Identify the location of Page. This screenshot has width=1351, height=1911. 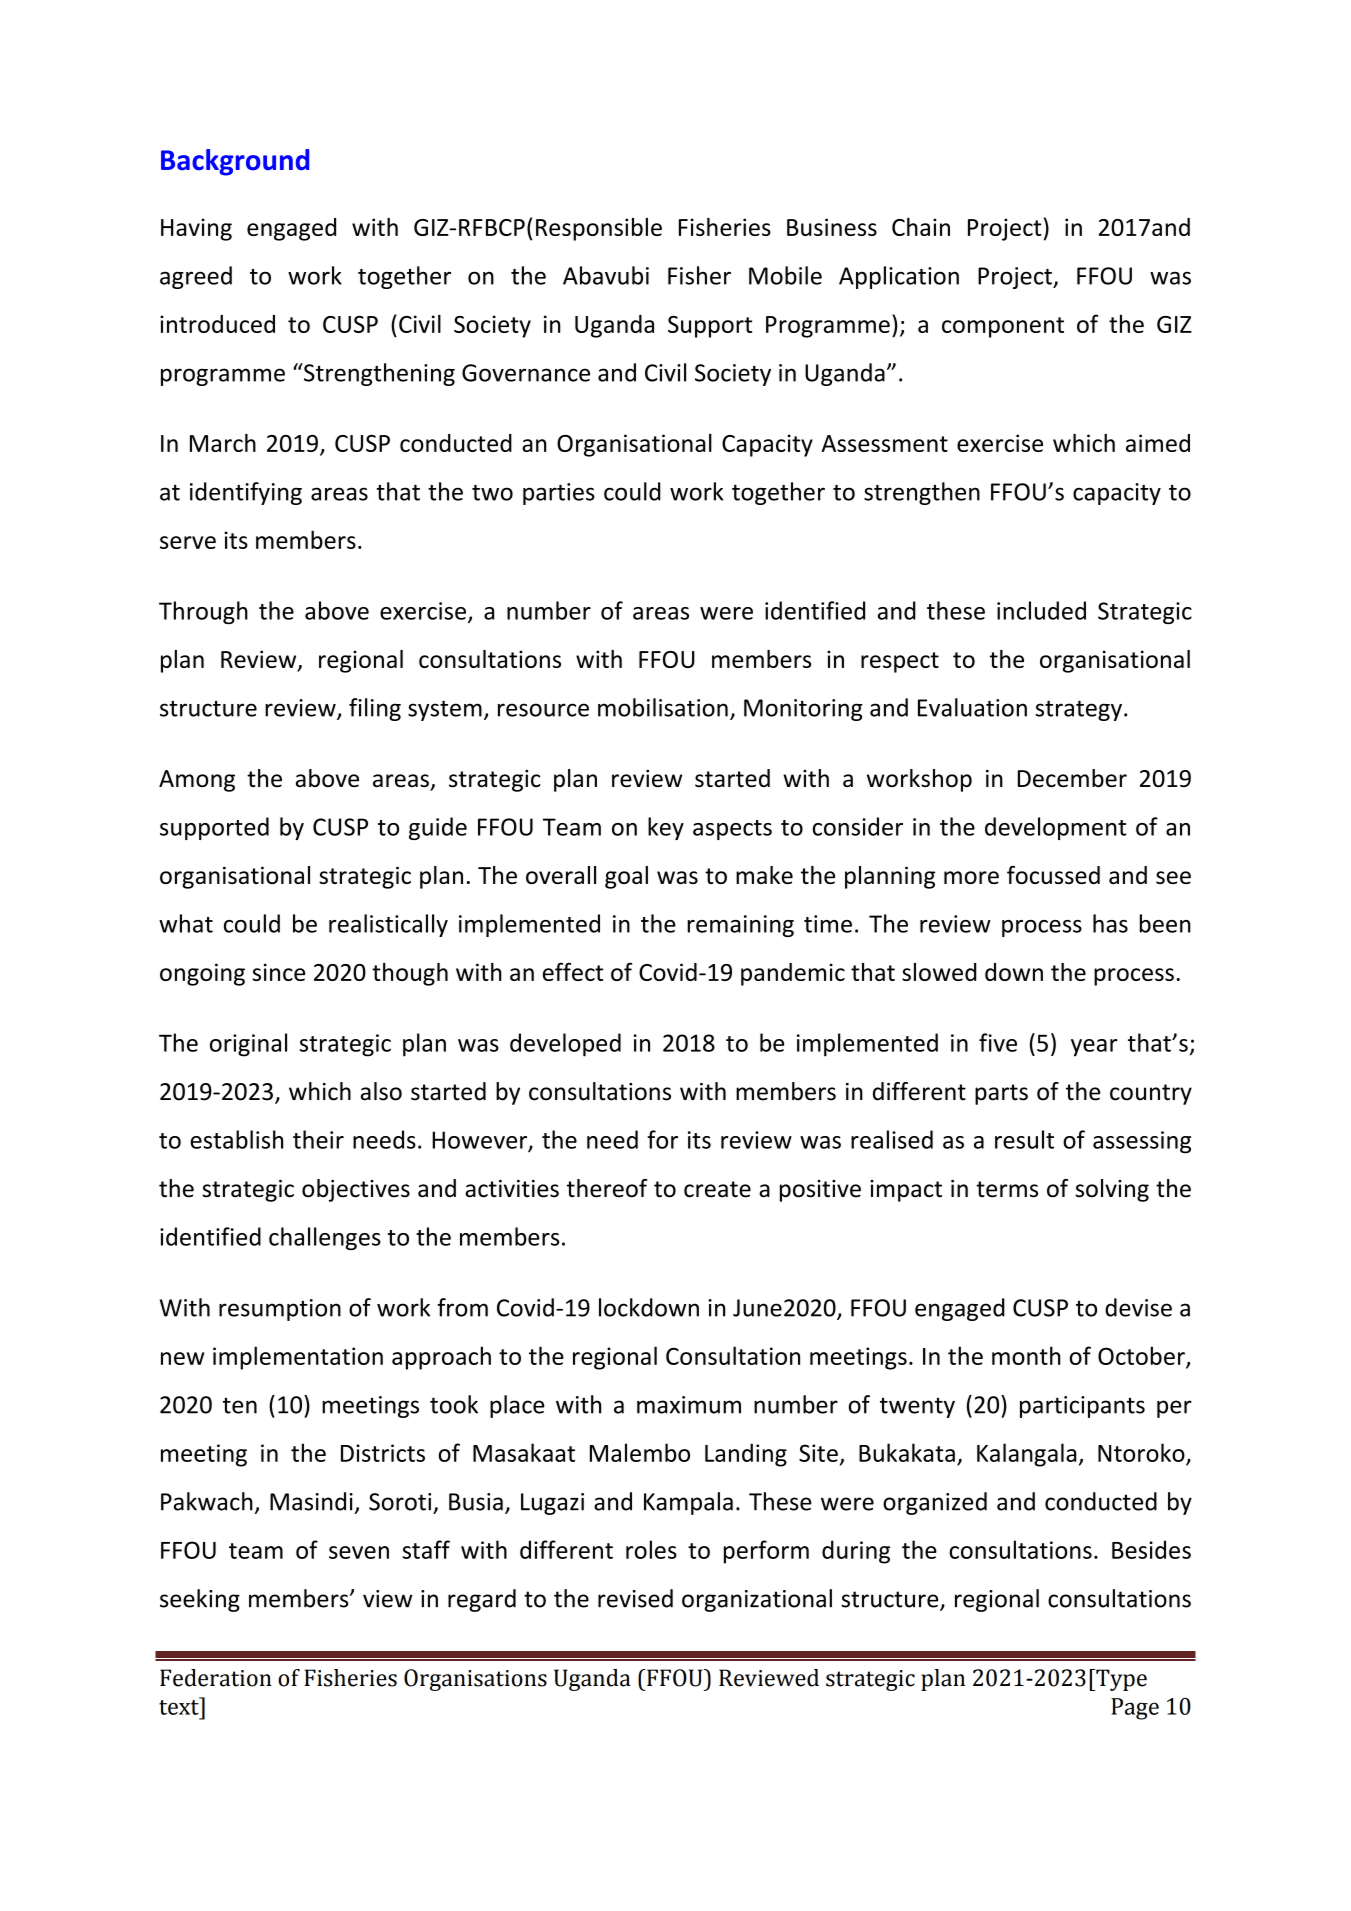
(1135, 1709).
